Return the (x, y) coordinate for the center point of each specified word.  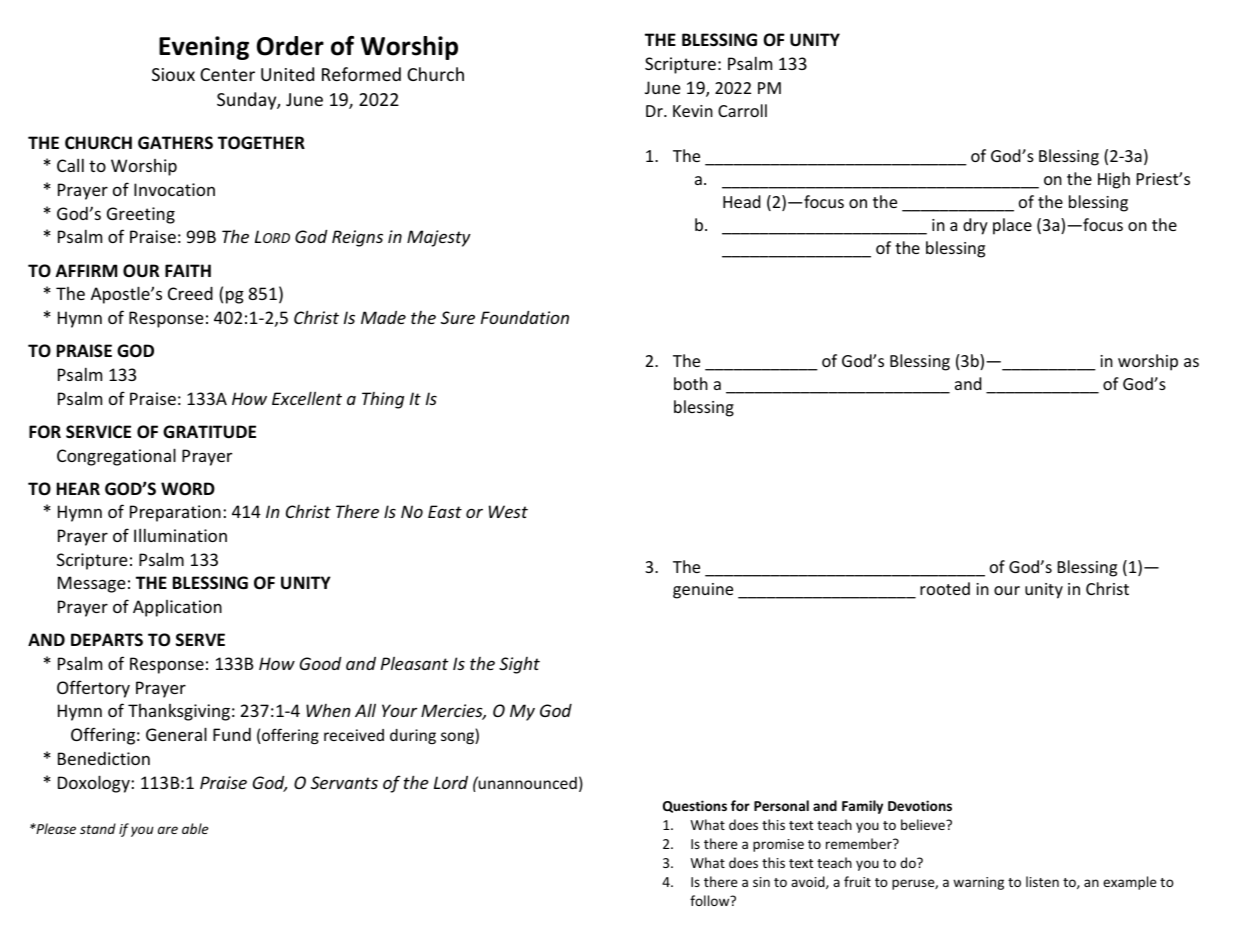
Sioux (173, 74)
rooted (945, 588)
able (195, 828)
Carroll (742, 110)
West (508, 511)
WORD (188, 489)
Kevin (693, 111)
